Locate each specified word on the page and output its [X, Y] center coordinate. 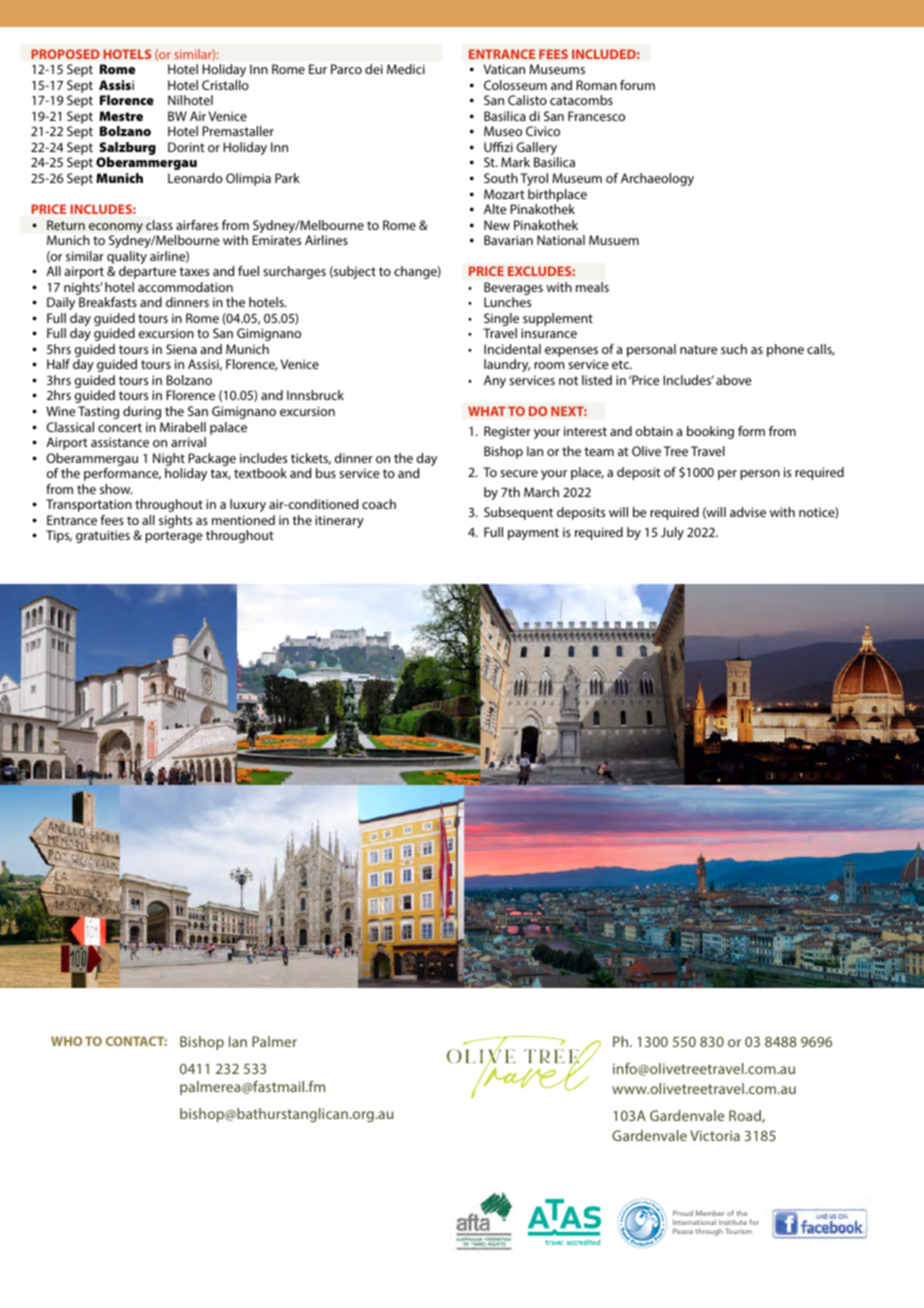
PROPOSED [65, 54]
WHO [66, 1041]
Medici [406, 69]
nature [699, 349]
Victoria [715, 1135]
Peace [683, 1231]
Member [710, 1213]
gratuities [103, 536]
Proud [683, 1213]
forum [637, 85]
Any [495, 381]
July [672, 533]
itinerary [339, 521]
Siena [181, 349]
